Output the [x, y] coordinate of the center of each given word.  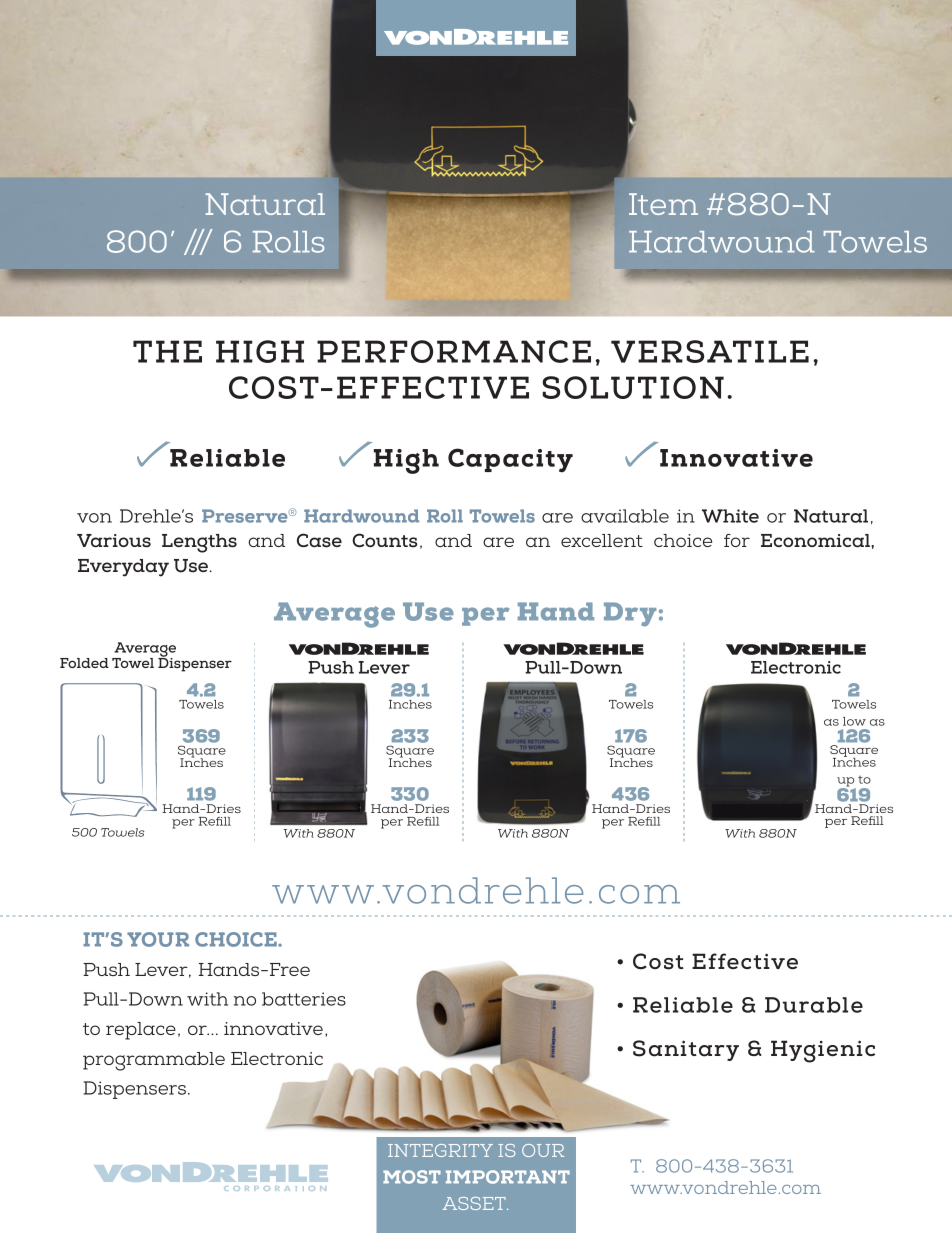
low [854, 721]
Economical [816, 541]
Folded [84, 663]
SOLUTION [633, 387]
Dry [630, 614]
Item [663, 204]
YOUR [158, 939]
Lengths [199, 543]
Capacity [510, 460]
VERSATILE [710, 351]
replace [141, 1031]
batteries [304, 999]
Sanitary [686, 1050]
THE [167, 351]
